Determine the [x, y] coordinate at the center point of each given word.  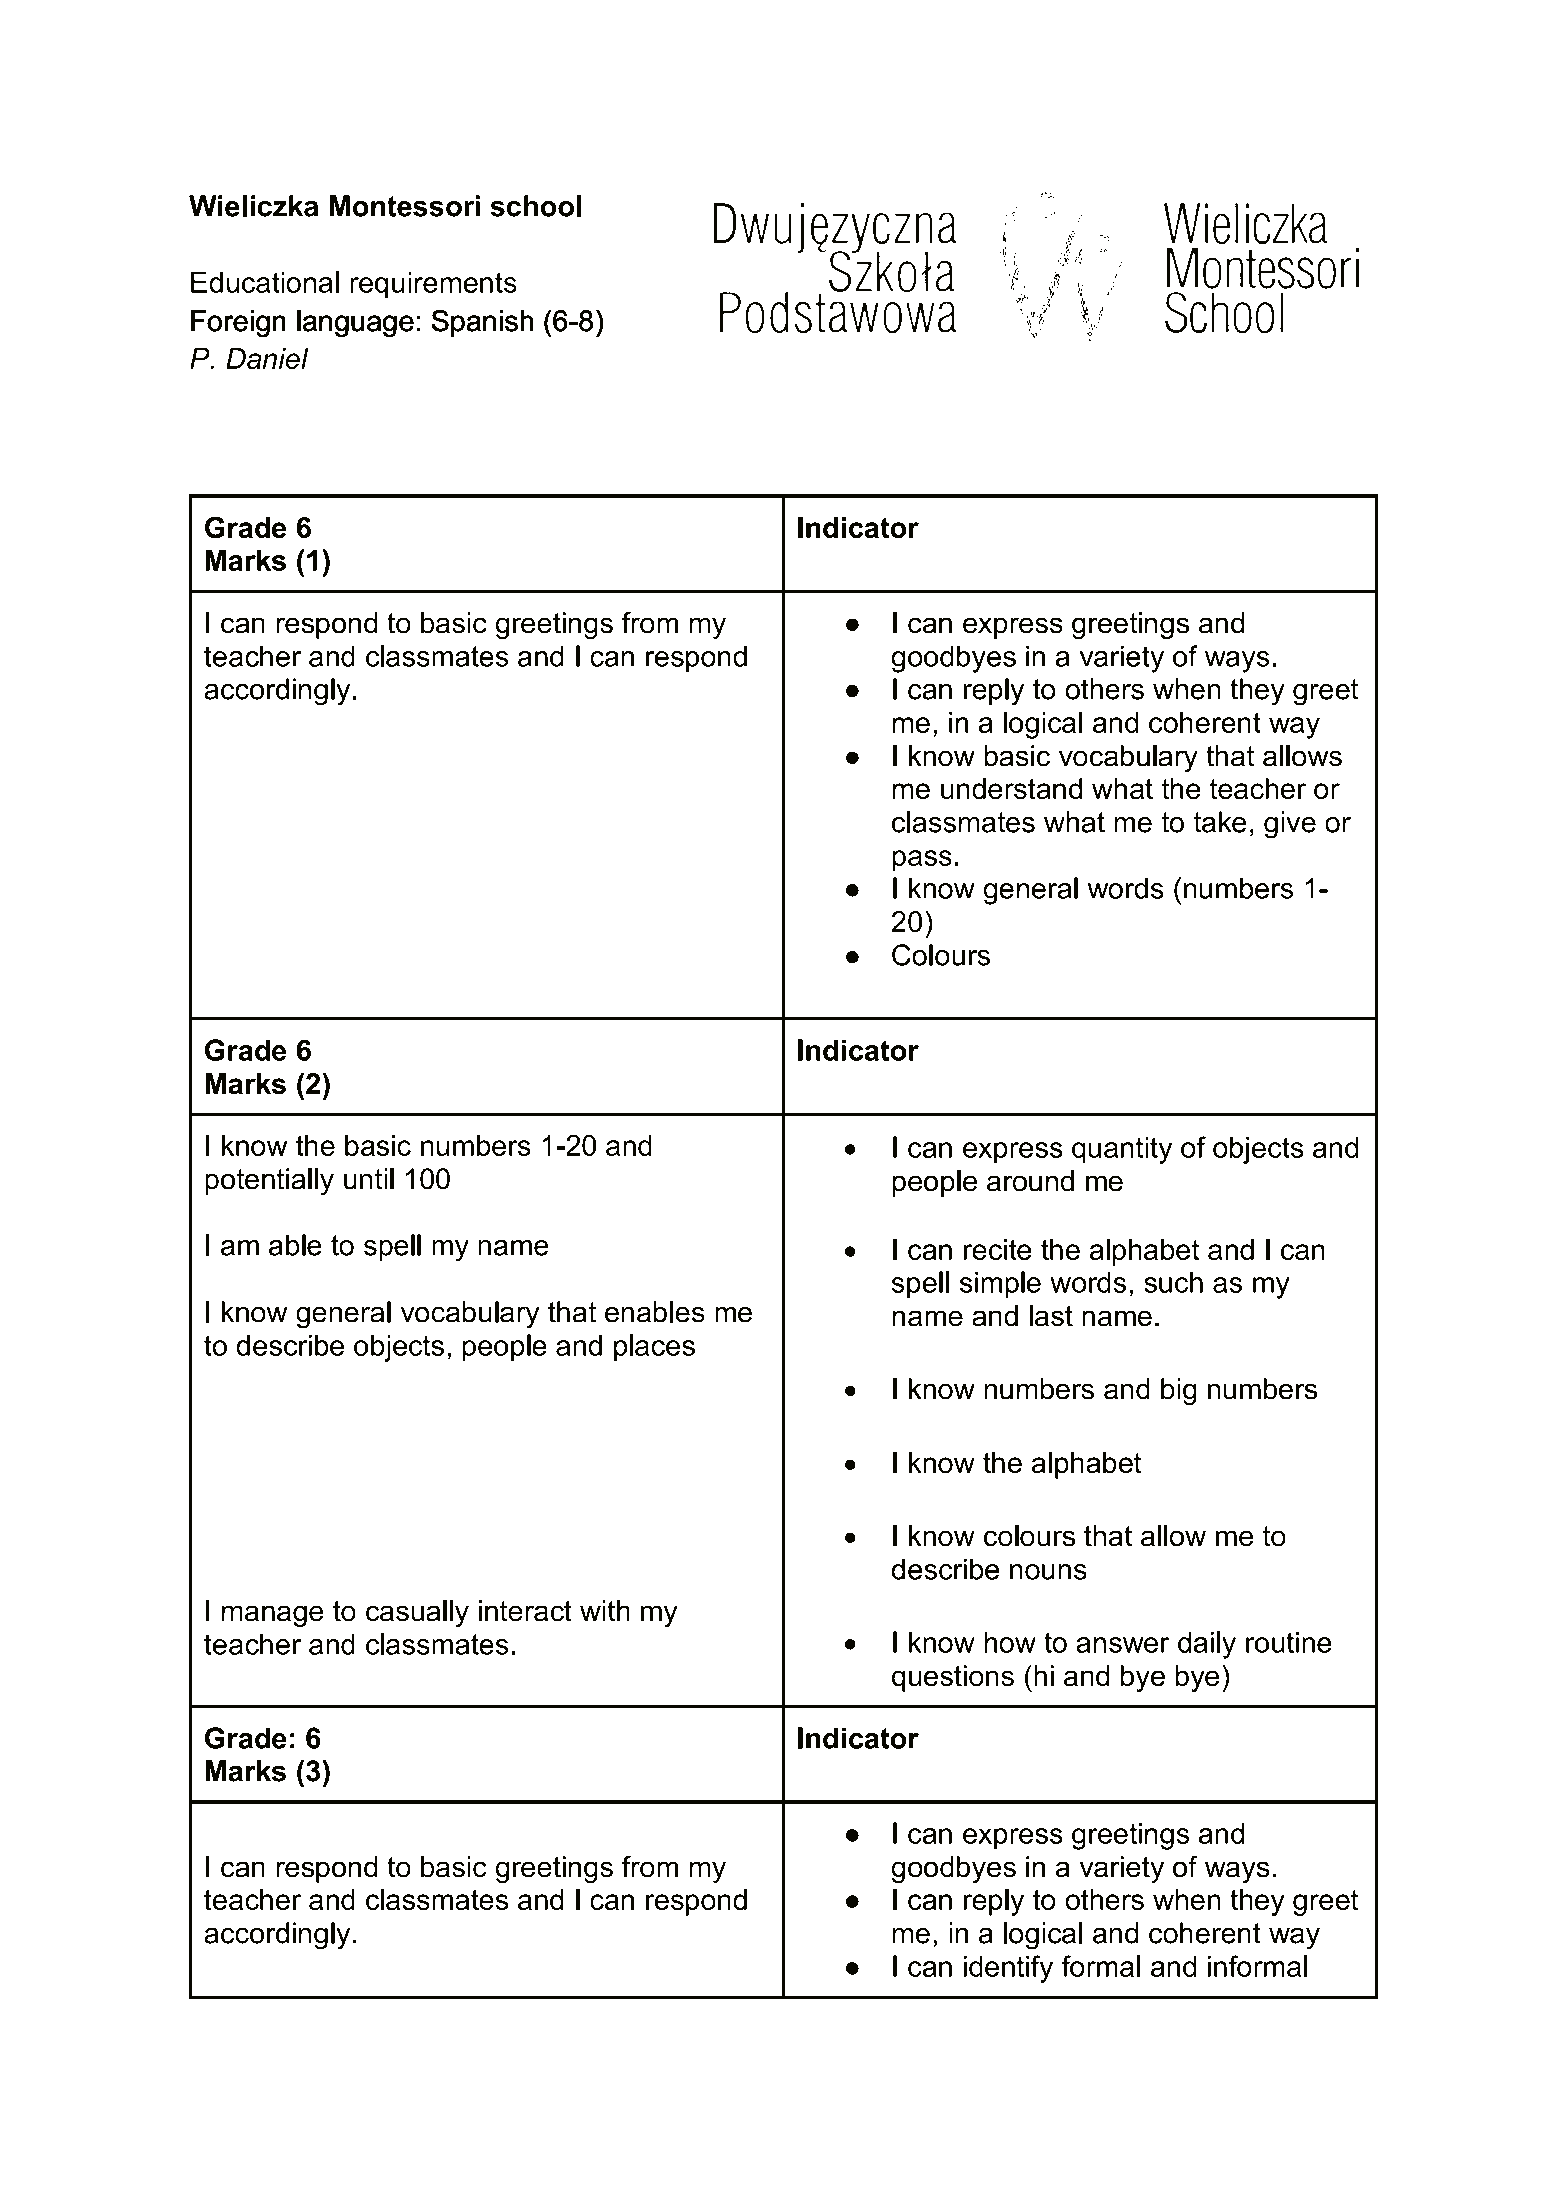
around [1030, 1181]
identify [1008, 1969]
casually [417, 1613]
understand [1011, 788]
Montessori [405, 206]
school [535, 206]
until [369, 1179]
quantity [1122, 1150]
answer [1123, 1645]
